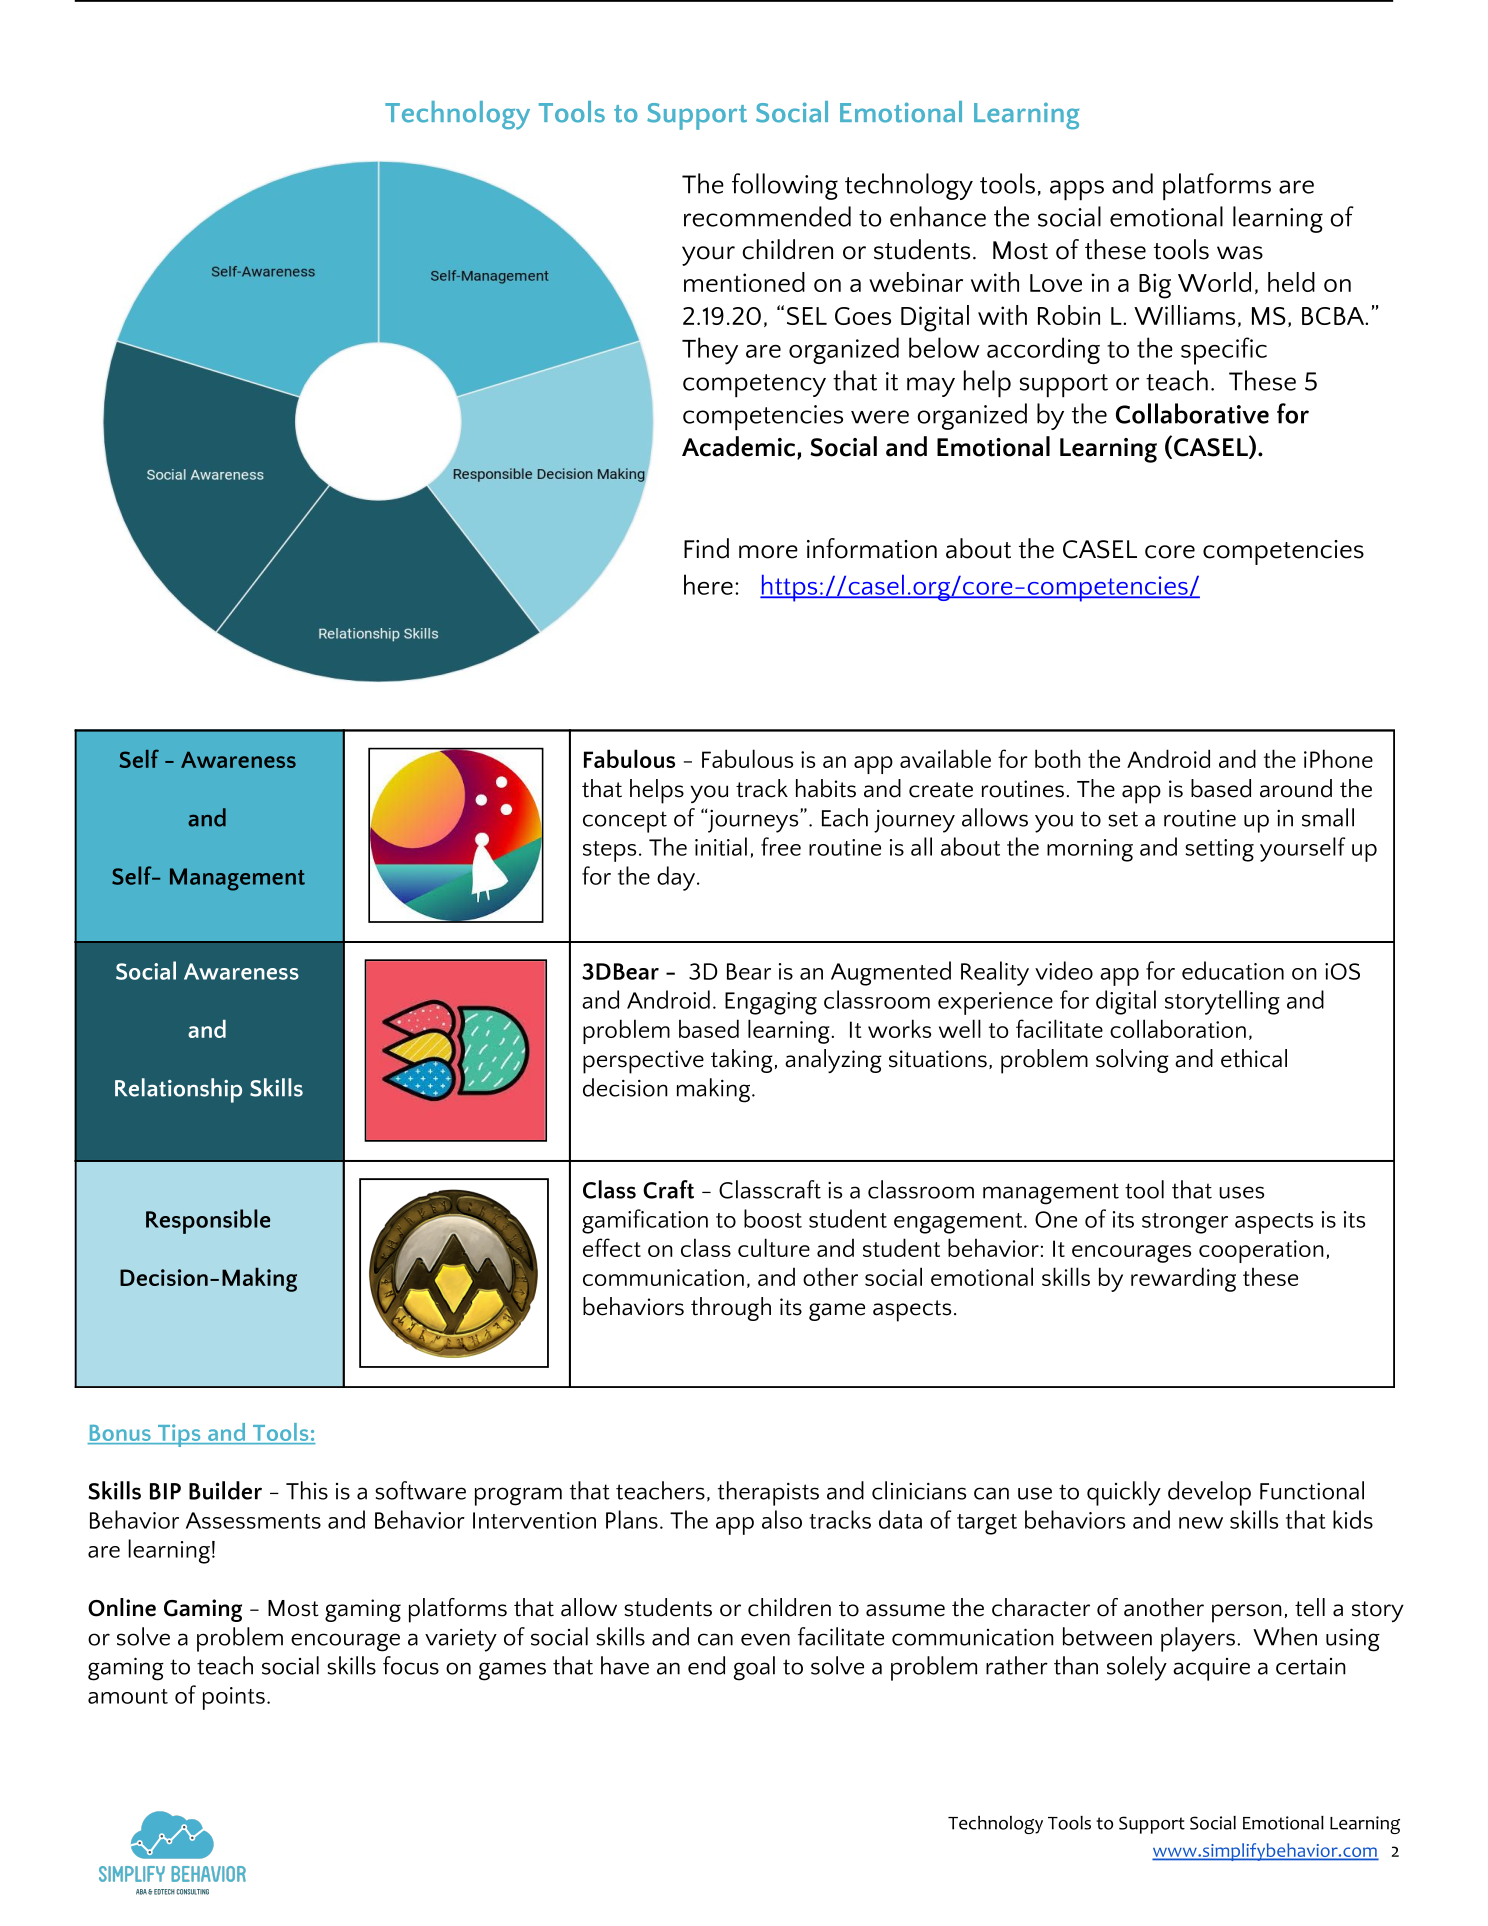  I want to click on was, so click(1240, 253).
